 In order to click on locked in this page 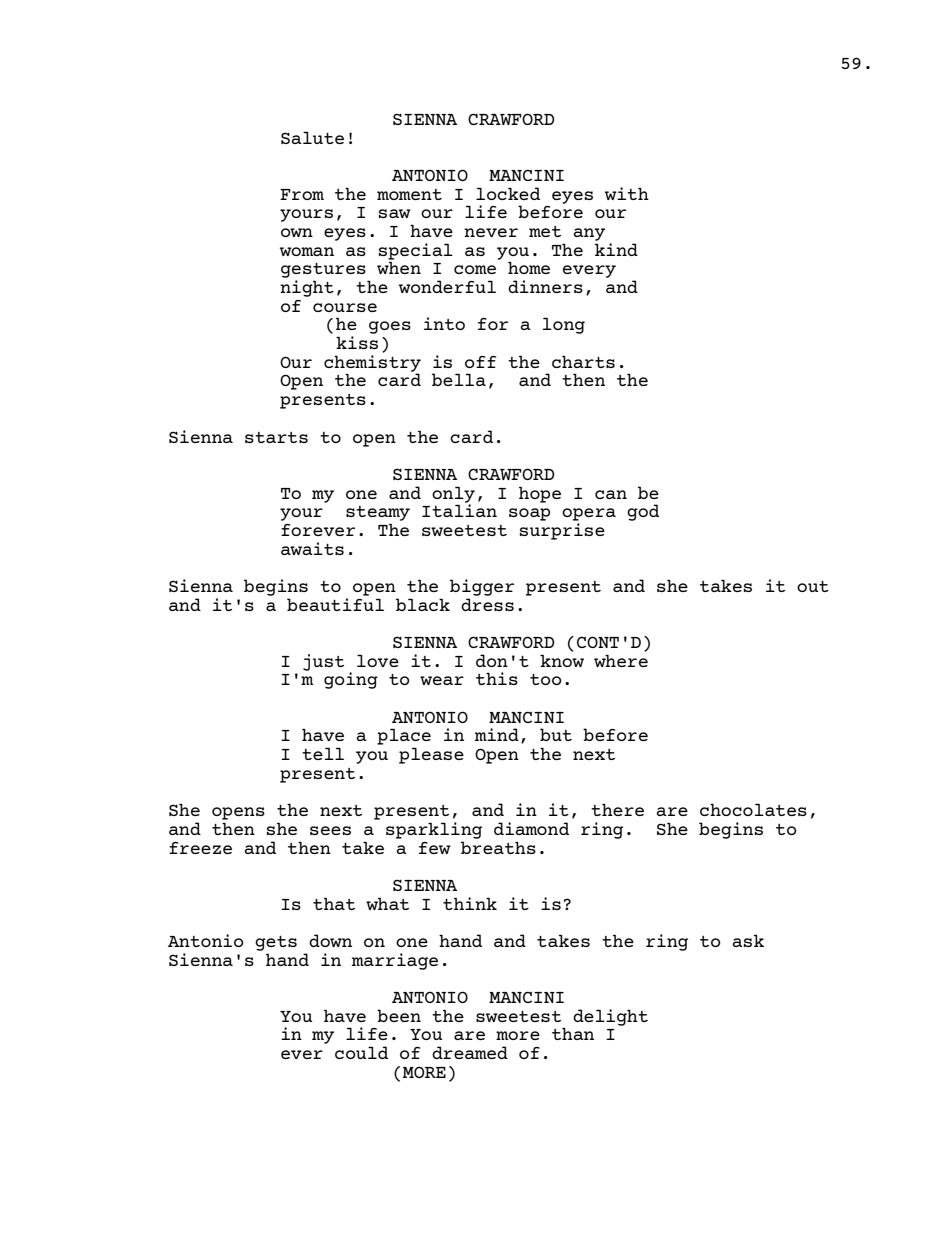, I will do `click(508, 193)`.
